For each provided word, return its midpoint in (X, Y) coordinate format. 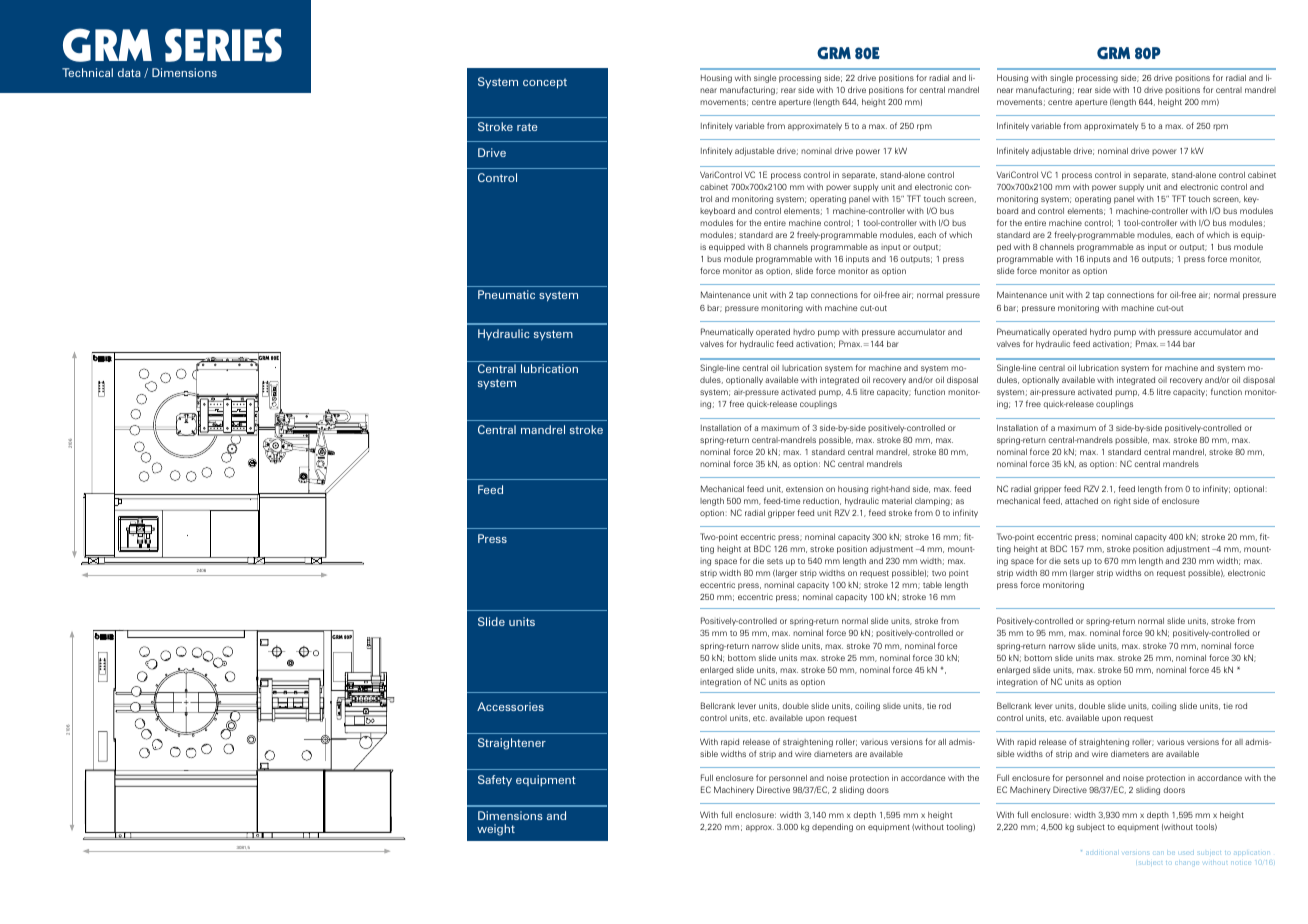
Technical (87, 72)
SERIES (223, 45)
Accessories (510, 706)
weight (496, 830)
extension (804, 488)
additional (1101, 853)
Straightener (512, 744)
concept (545, 83)
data (129, 72)
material (897, 501)
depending (832, 827)
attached (1081, 501)
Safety (495, 780)
